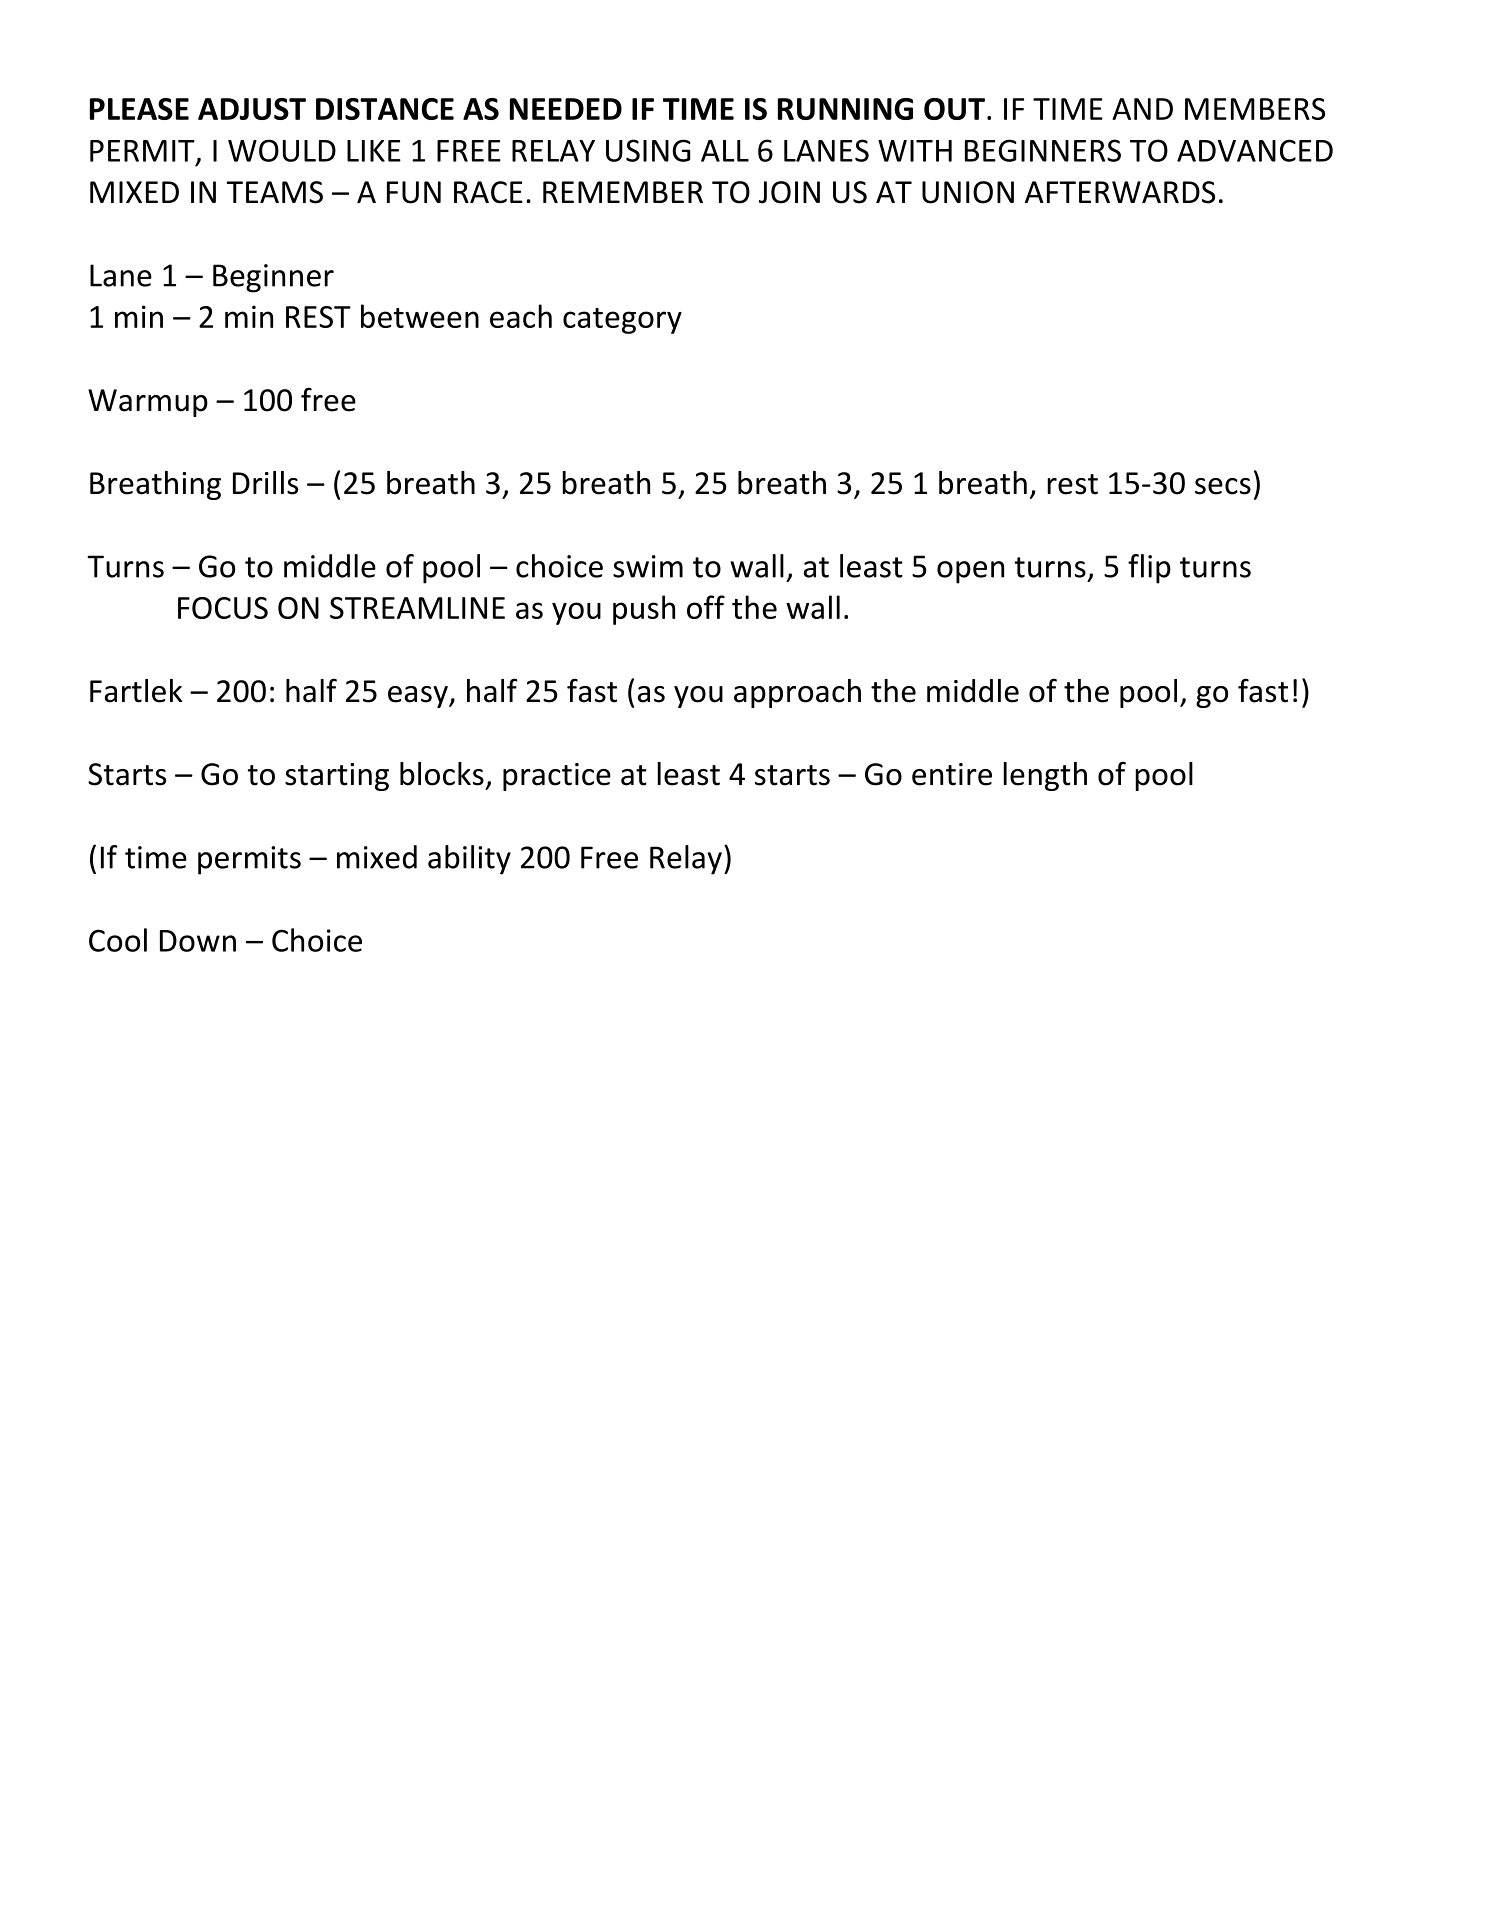 This screenshot has height=1927, width=1489. Describe the element at coordinates (198, 941) in the screenshot. I see `Down` at that location.
